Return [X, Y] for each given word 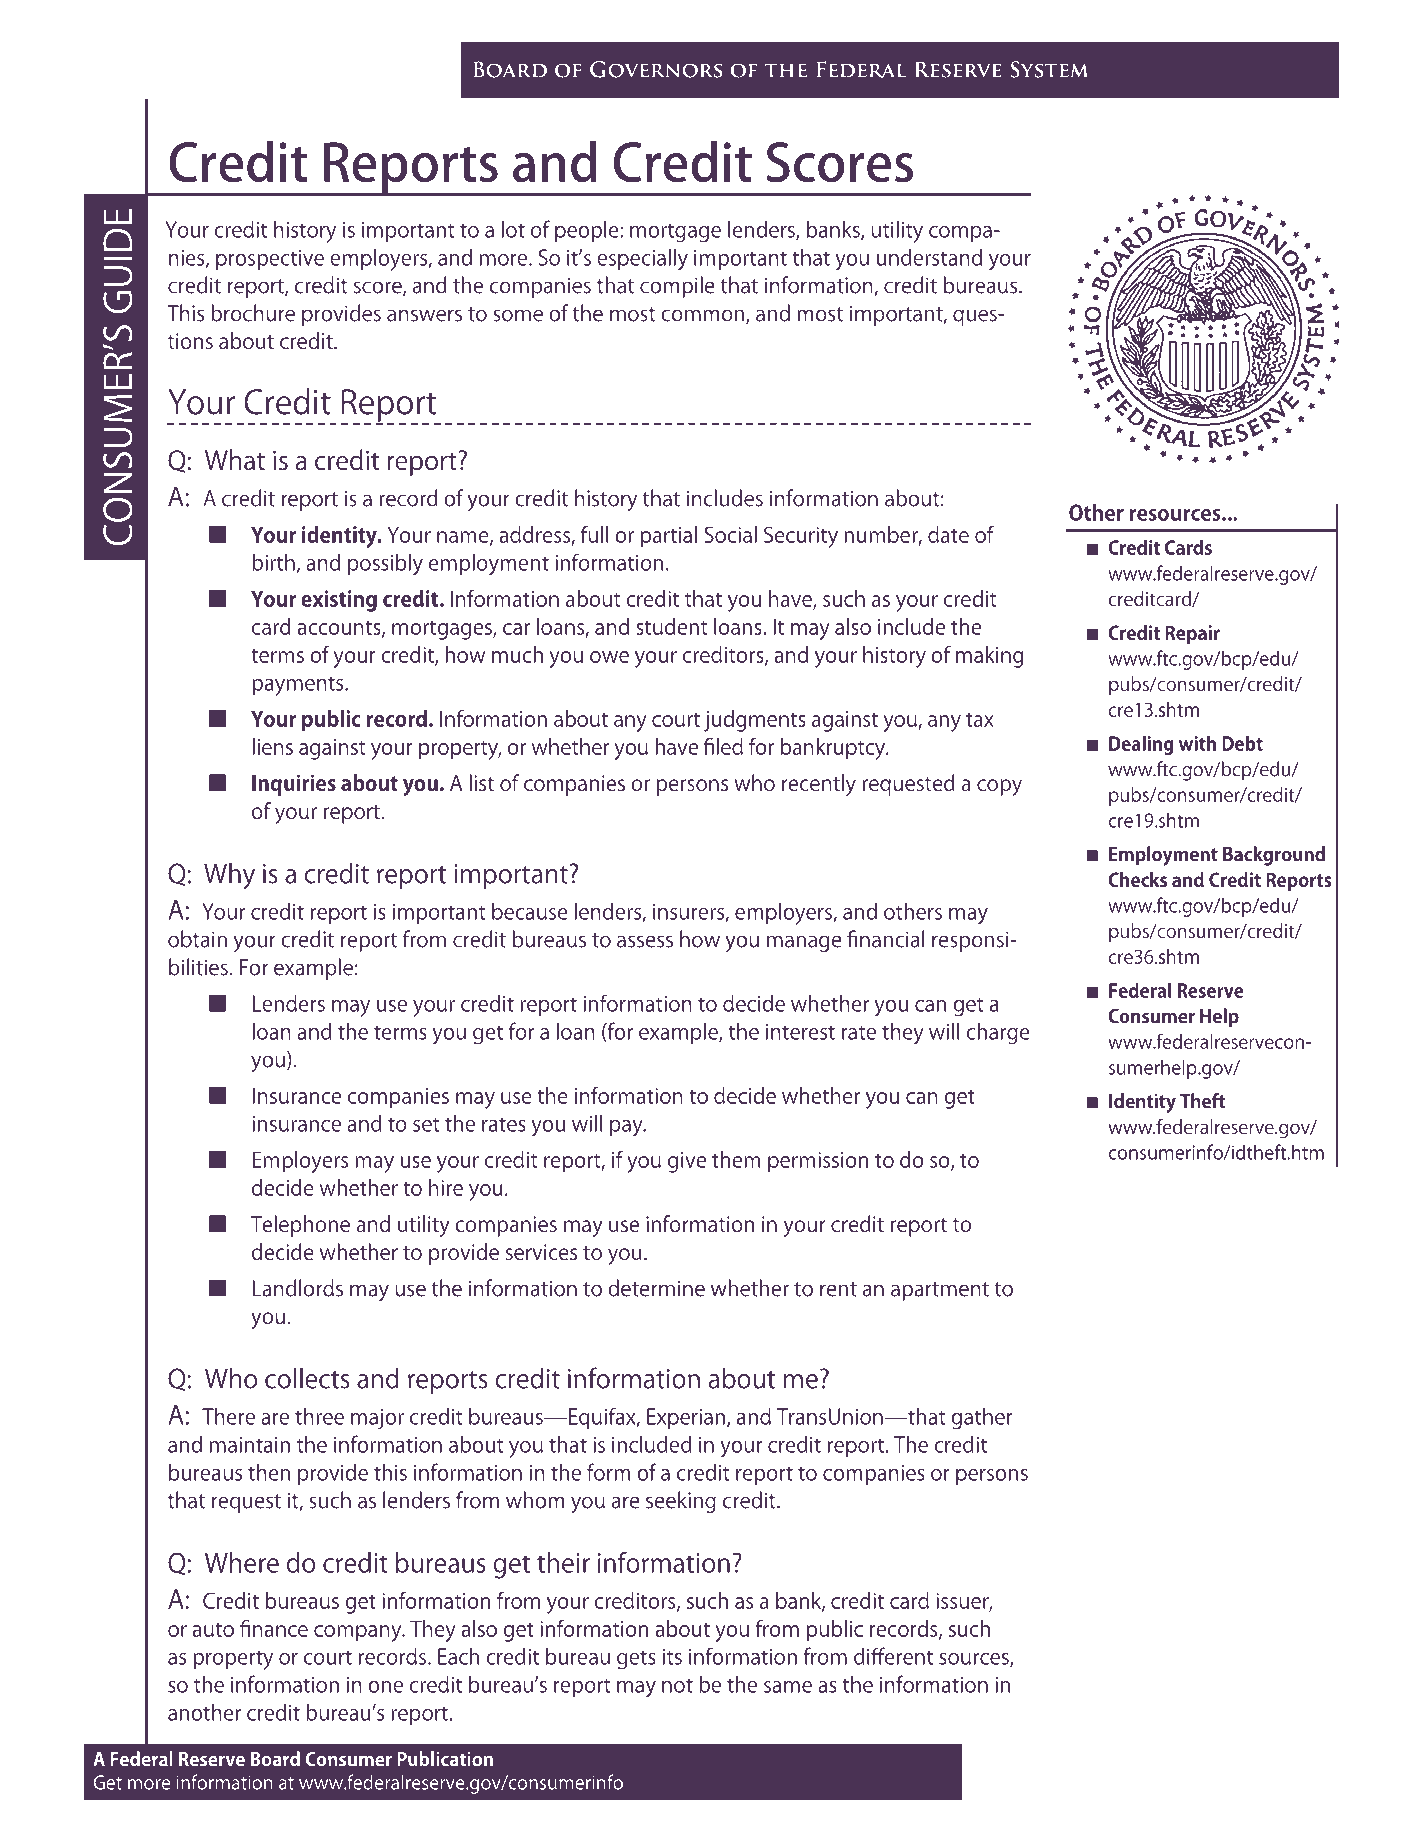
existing [339, 601]
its [672, 1657]
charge [998, 1033]
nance [280, 1631]
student [672, 626]
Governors [656, 69]
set [426, 1124]
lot [513, 229]
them [736, 1159]
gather [982, 1418]
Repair [1192, 634]
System [1049, 69]
